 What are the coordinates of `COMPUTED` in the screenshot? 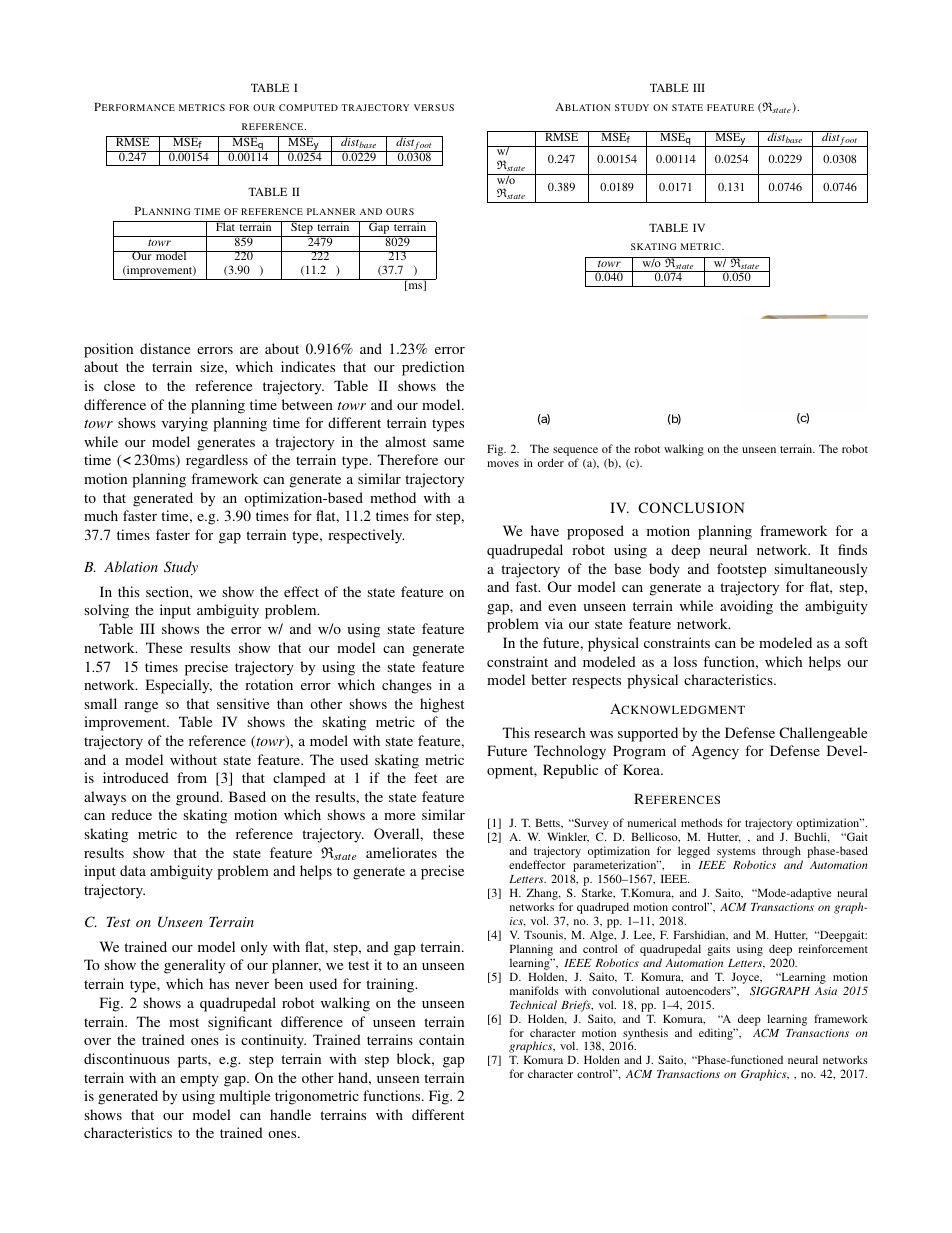 It's located at (308, 107).
